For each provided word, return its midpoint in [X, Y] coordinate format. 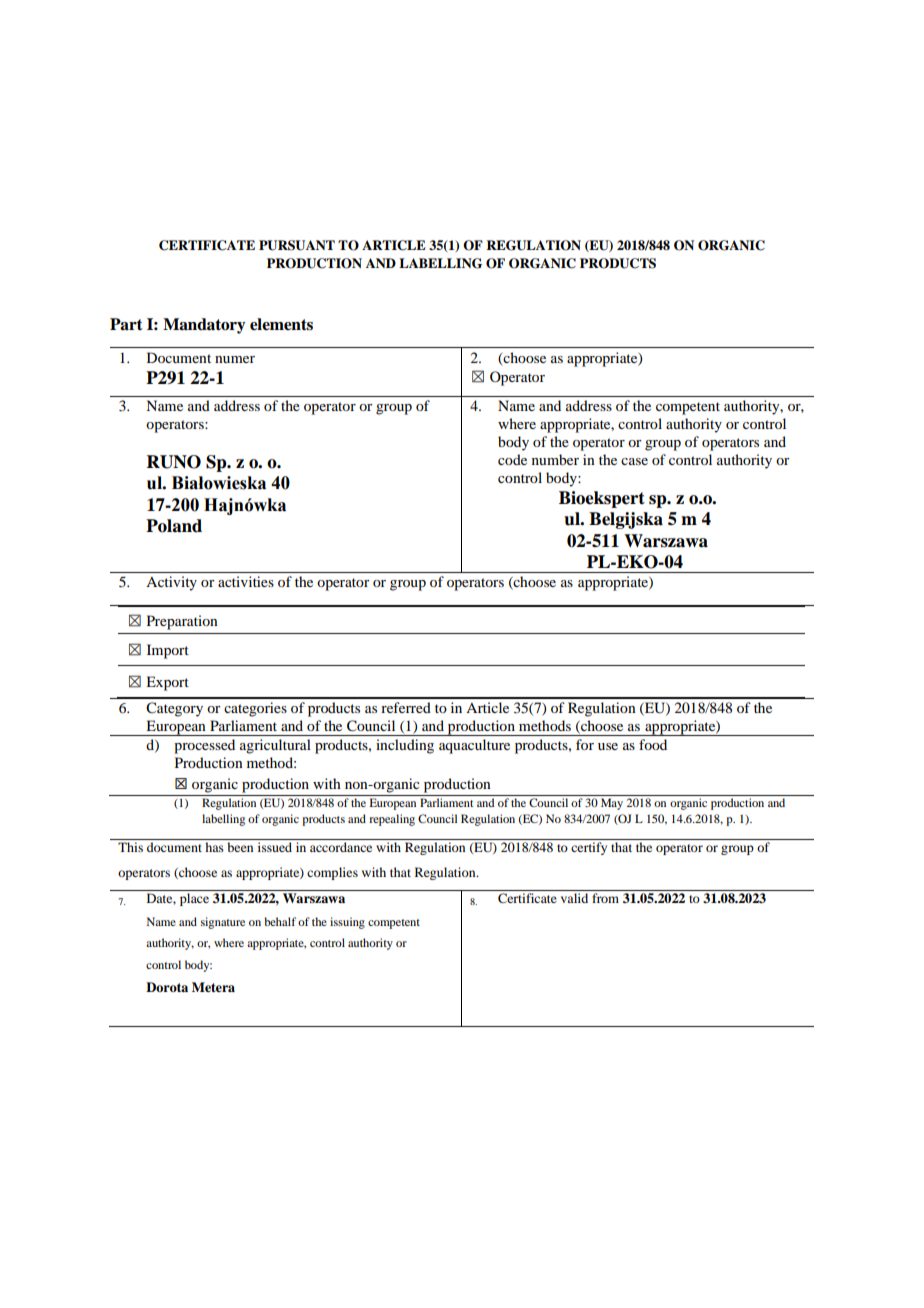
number [555, 459]
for [585, 744]
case [634, 461]
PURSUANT [297, 245]
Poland [174, 526]
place [194, 899]
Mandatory [204, 326]
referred [406, 707]
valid [574, 898]
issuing [347, 923]
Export [167, 683]
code [512, 459]
